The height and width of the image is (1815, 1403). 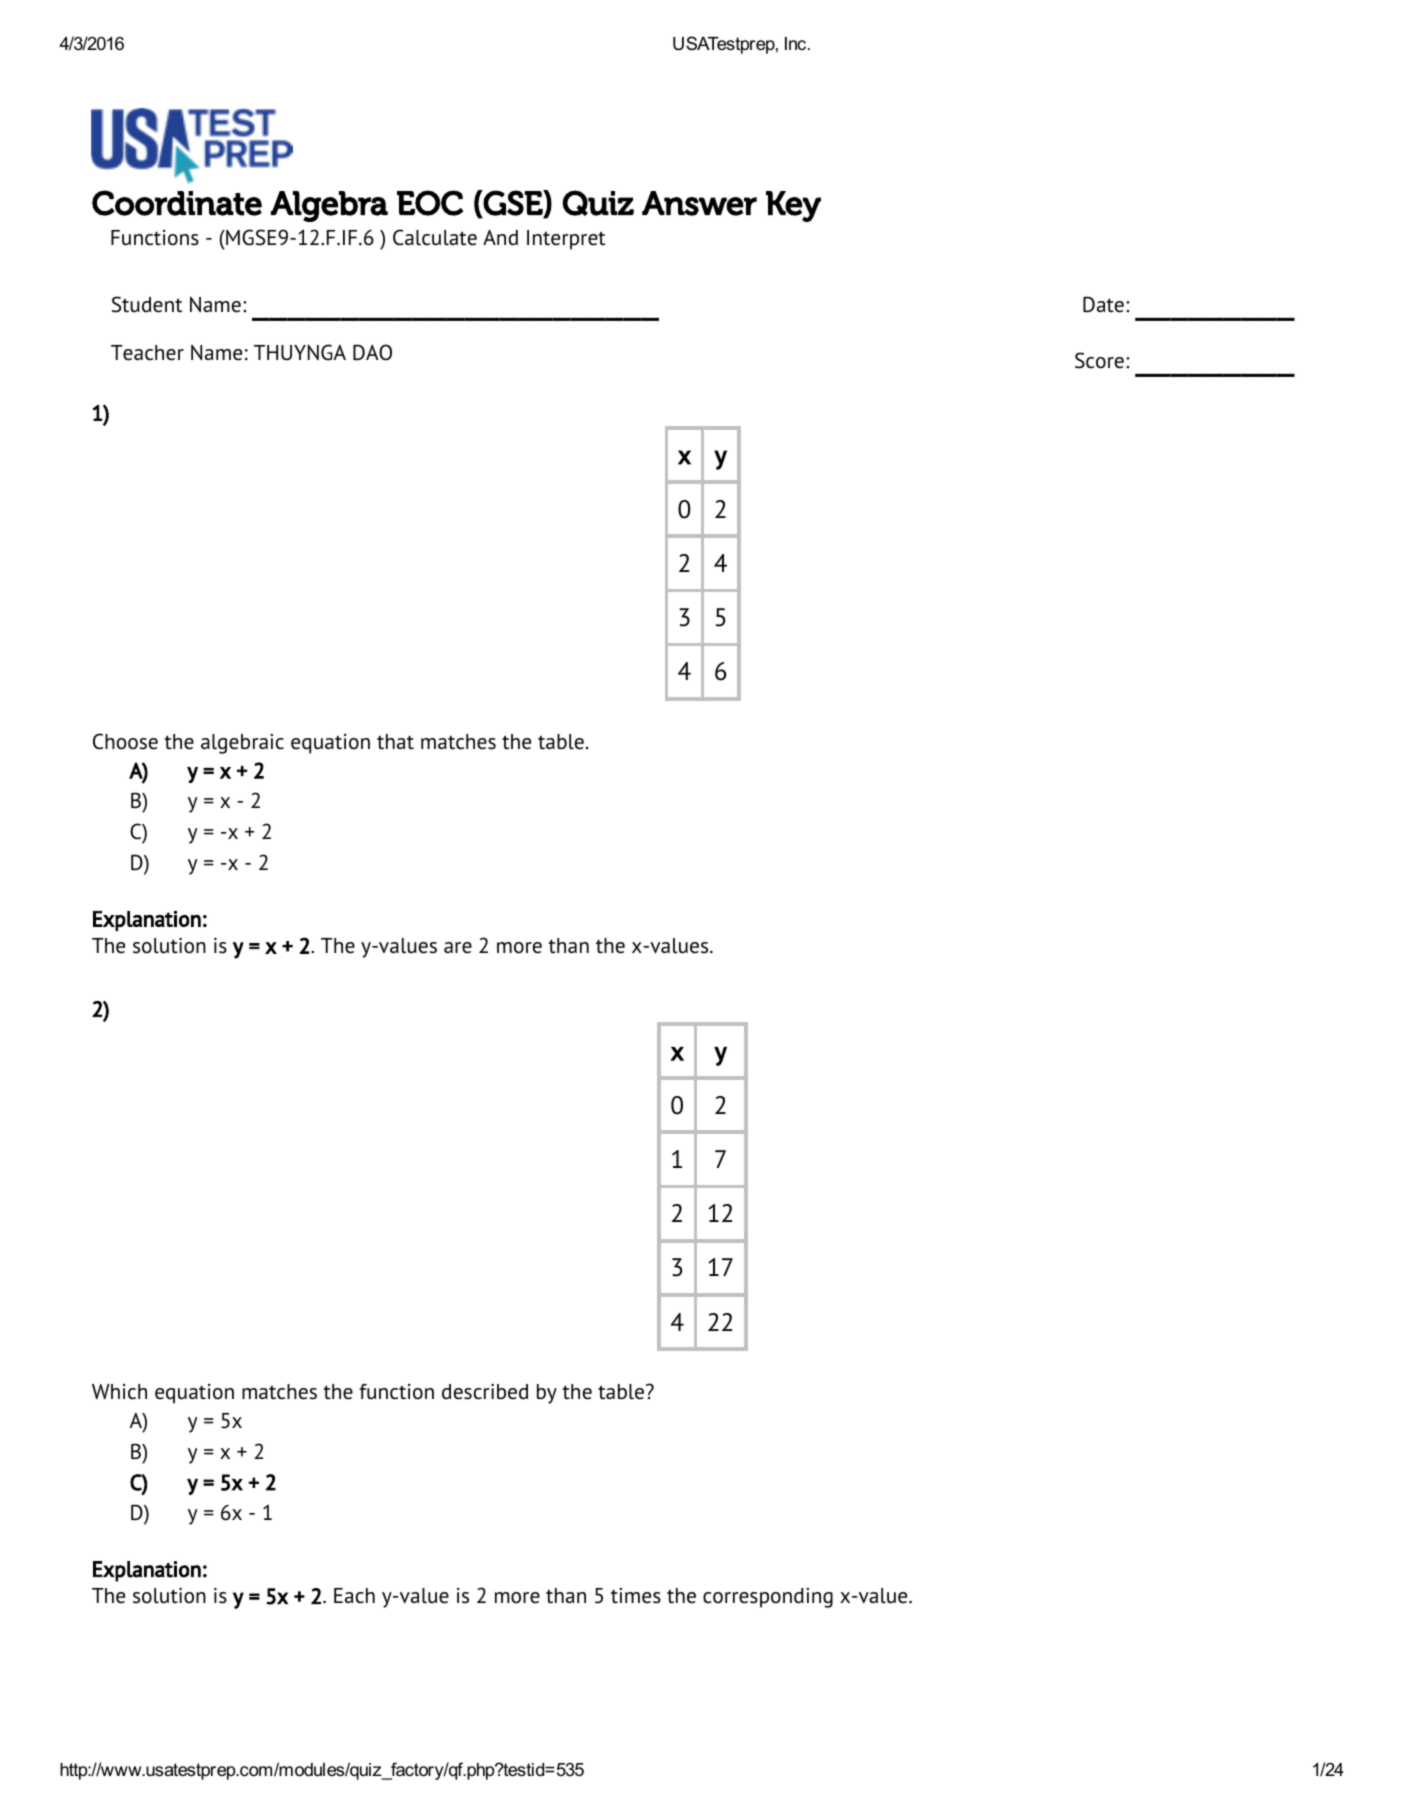 I want to click on Score, so click(x=1099, y=360).
